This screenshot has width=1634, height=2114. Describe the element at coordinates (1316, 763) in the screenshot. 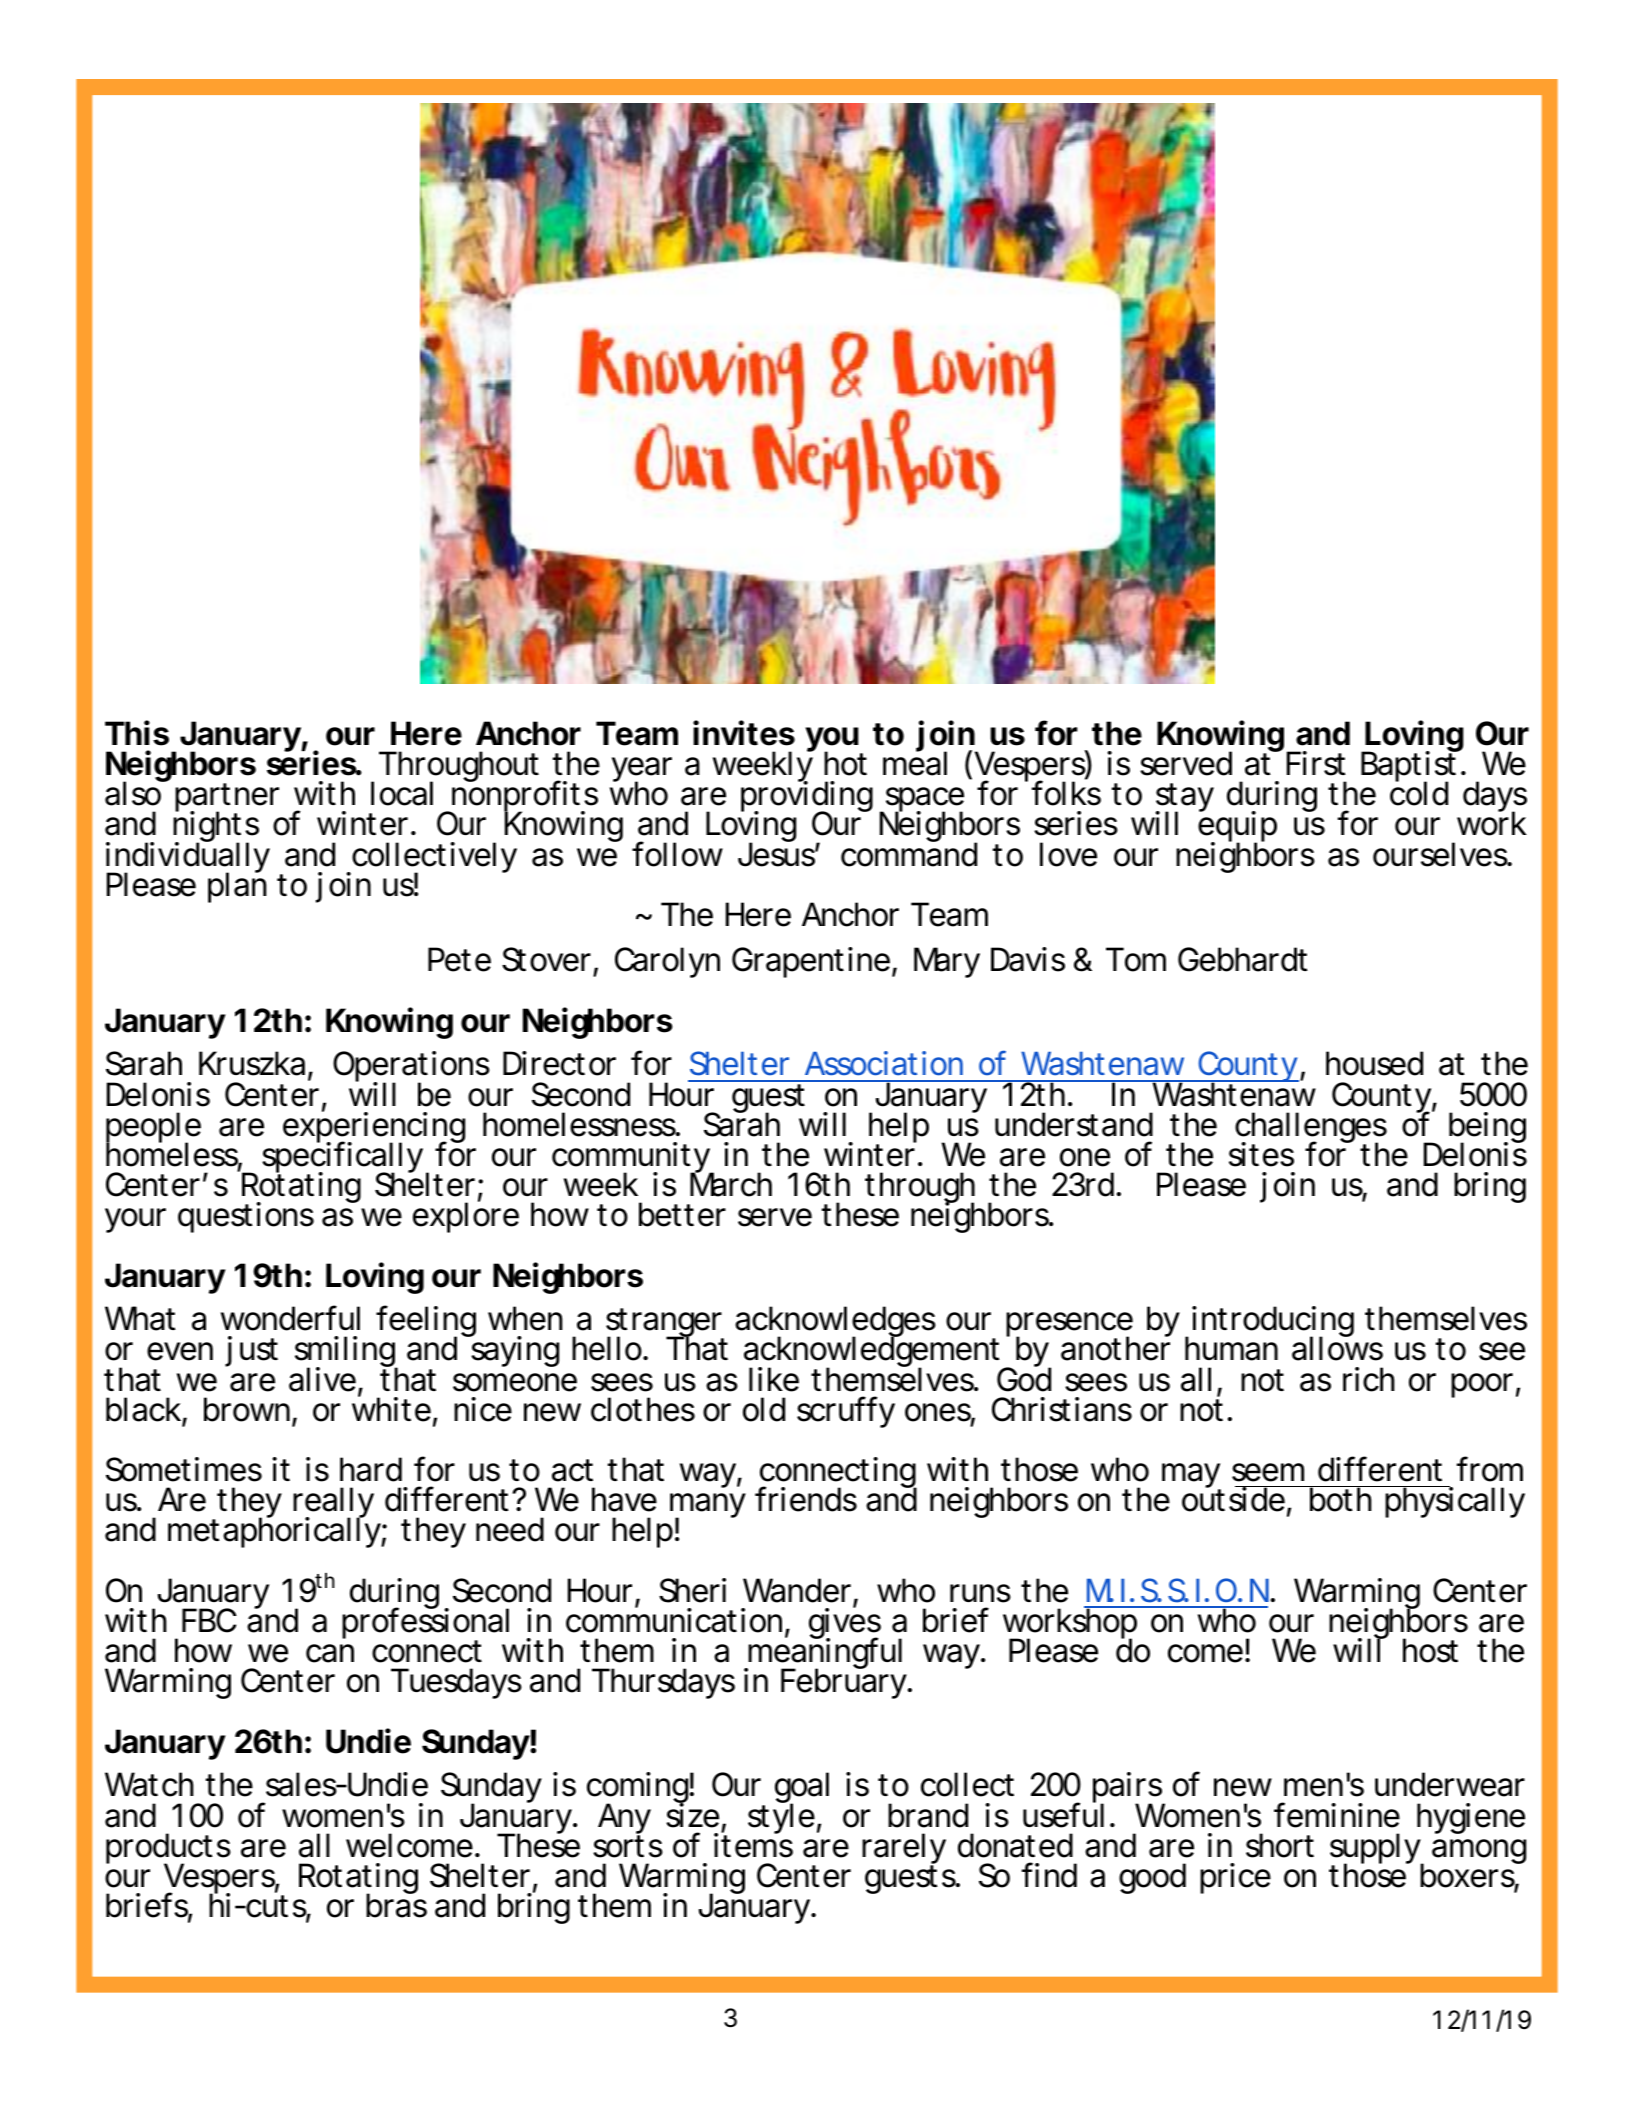

I see `First` at that location.
